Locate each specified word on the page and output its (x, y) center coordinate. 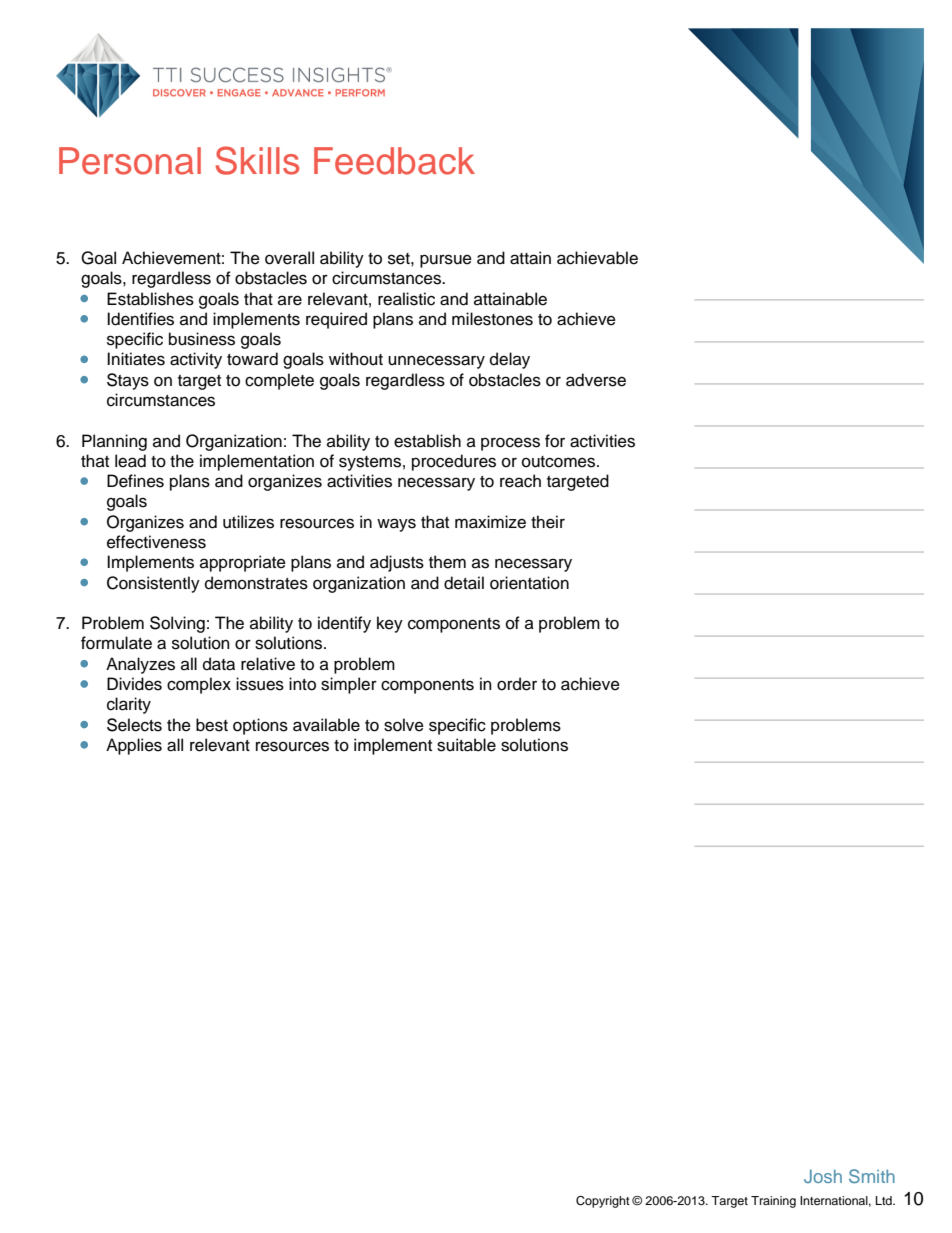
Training (773, 1202)
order (517, 684)
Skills (257, 160)
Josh (823, 1176)
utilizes (248, 522)
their (548, 522)
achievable (597, 258)
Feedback (394, 161)
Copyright (603, 1202)
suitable (466, 745)
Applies (134, 746)
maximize (490, 522)
